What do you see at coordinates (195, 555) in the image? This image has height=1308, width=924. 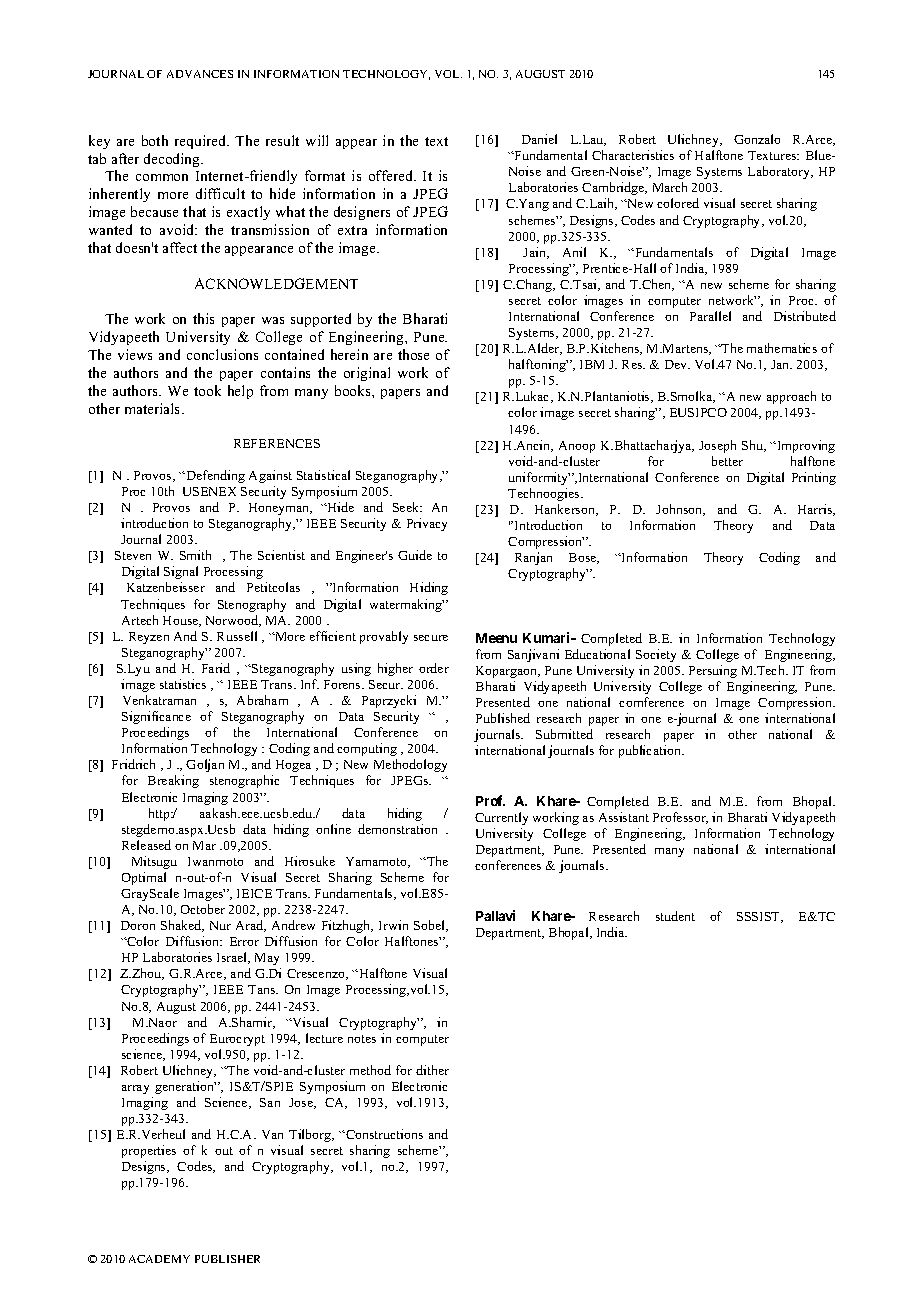 I see `Smith` at bounding box center [195, 555].
